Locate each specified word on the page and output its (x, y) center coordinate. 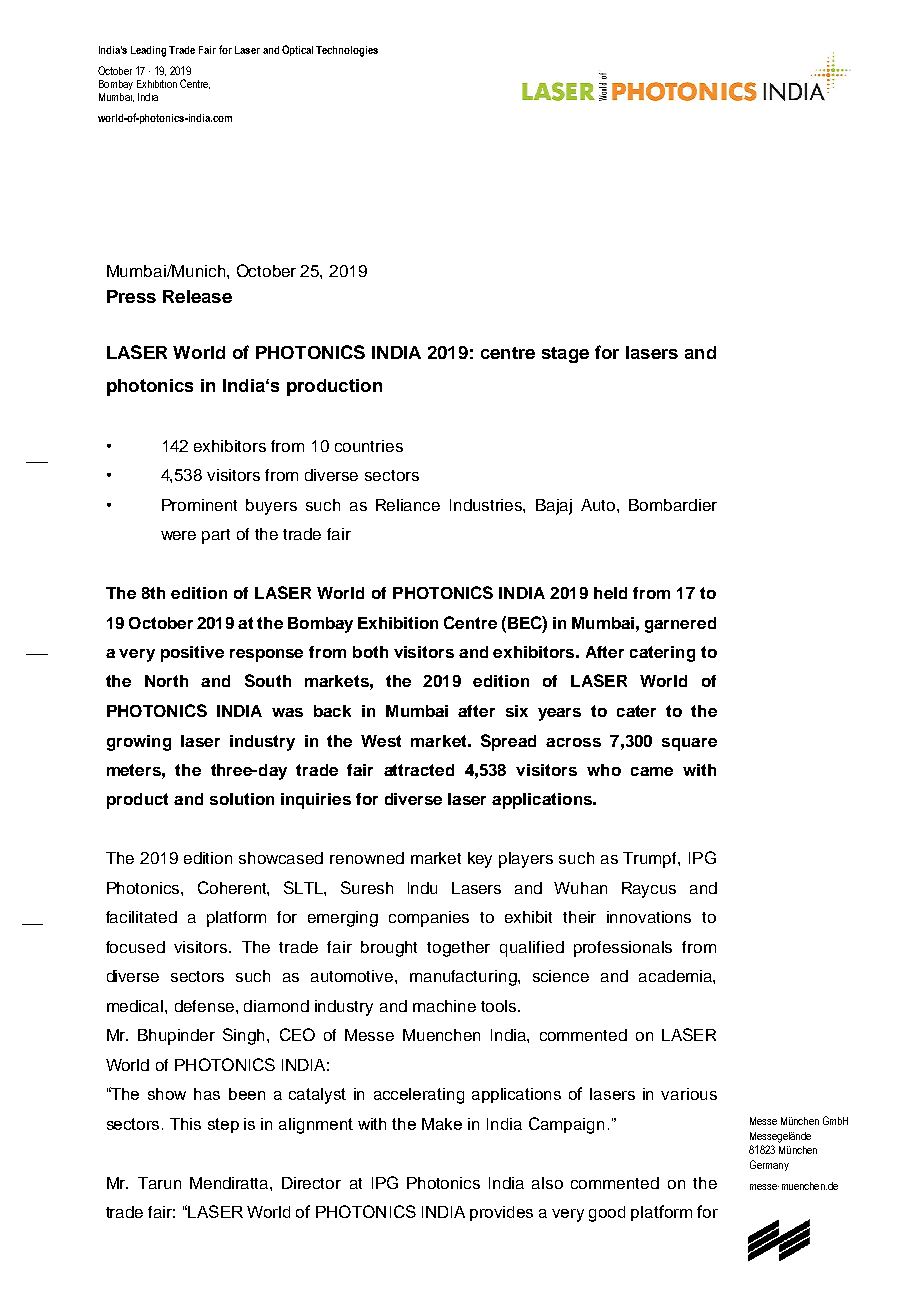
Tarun (159, 1183)
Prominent (199, 505)
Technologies (347, 51)
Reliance (408, 505)
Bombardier (673, 505)
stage (565, 355)
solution (242, 799)
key (480, 860)
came (652, 771)
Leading (148, 51)
